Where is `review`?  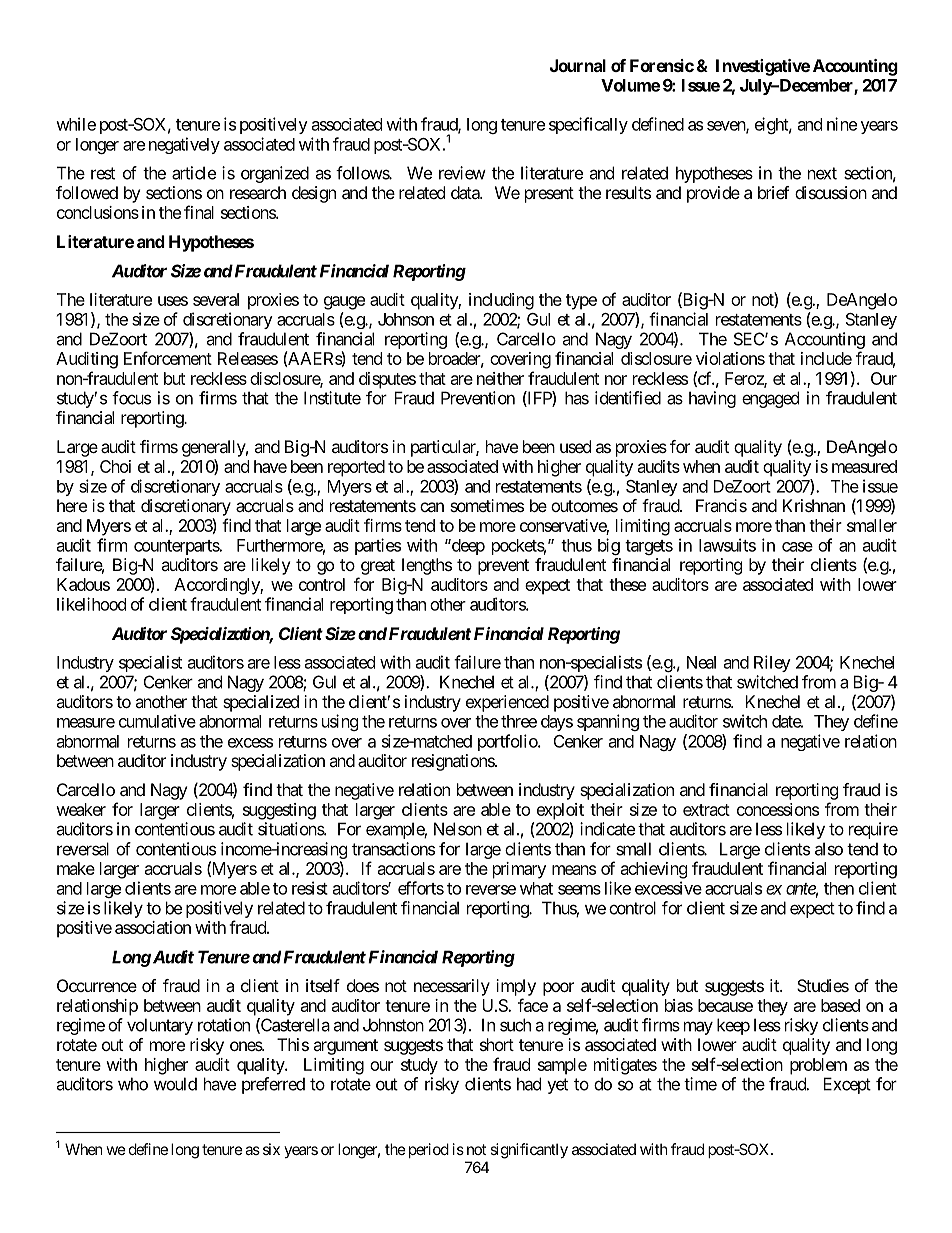
review is located at coordinates (462, 173).
